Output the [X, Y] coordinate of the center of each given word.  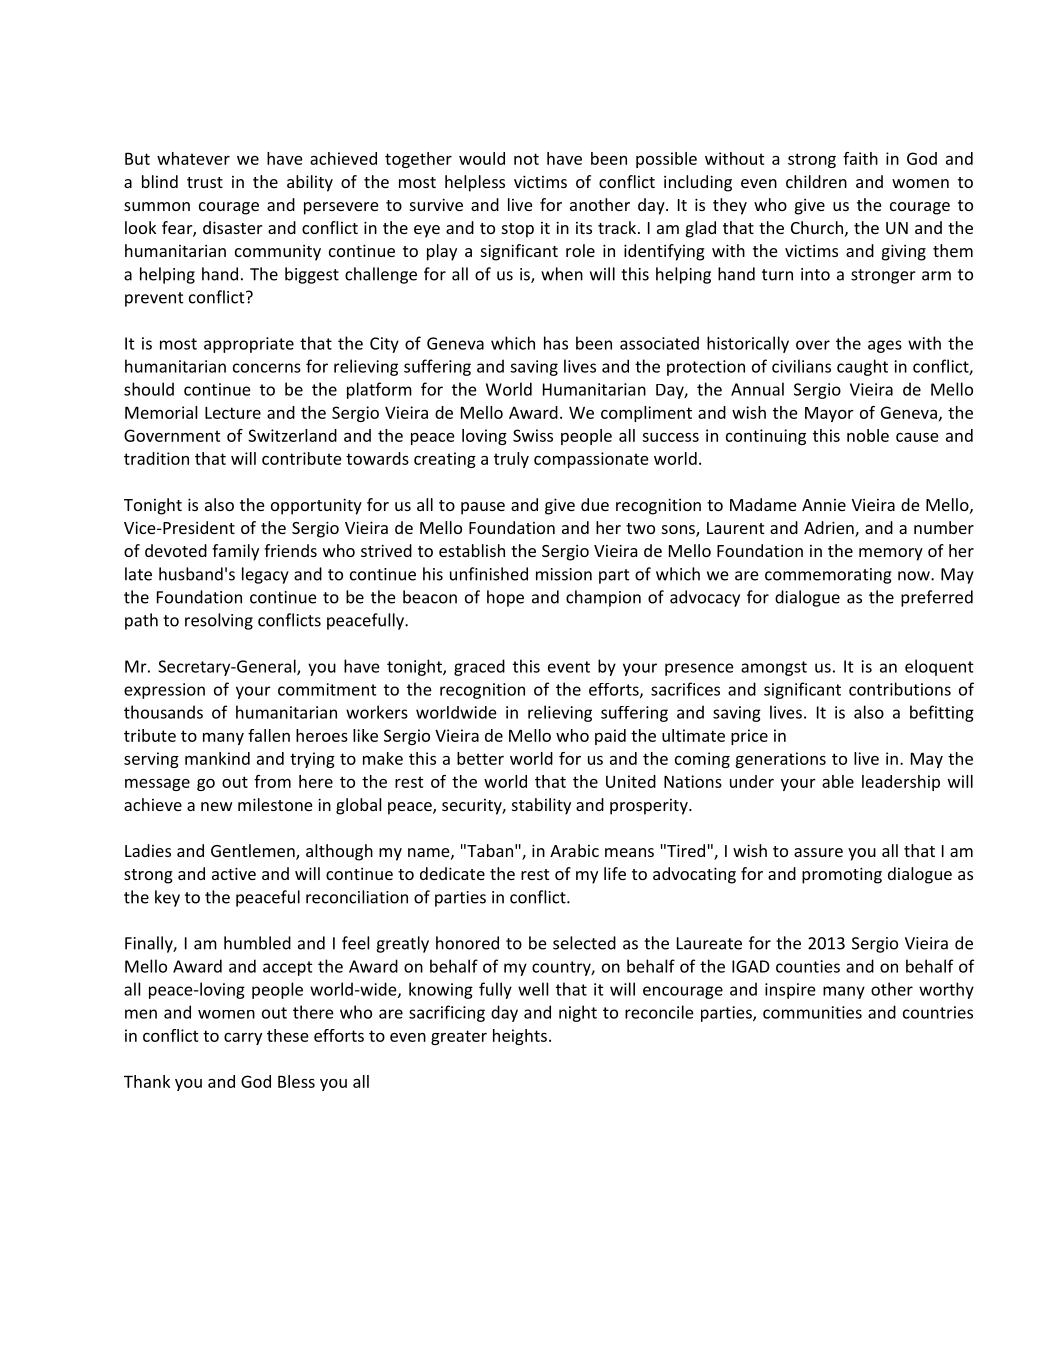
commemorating [828, 576]
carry [243, 1039]
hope [505, 598]
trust [205, 182]
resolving [219, 621]
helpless [475, 183]
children [816, 181]
